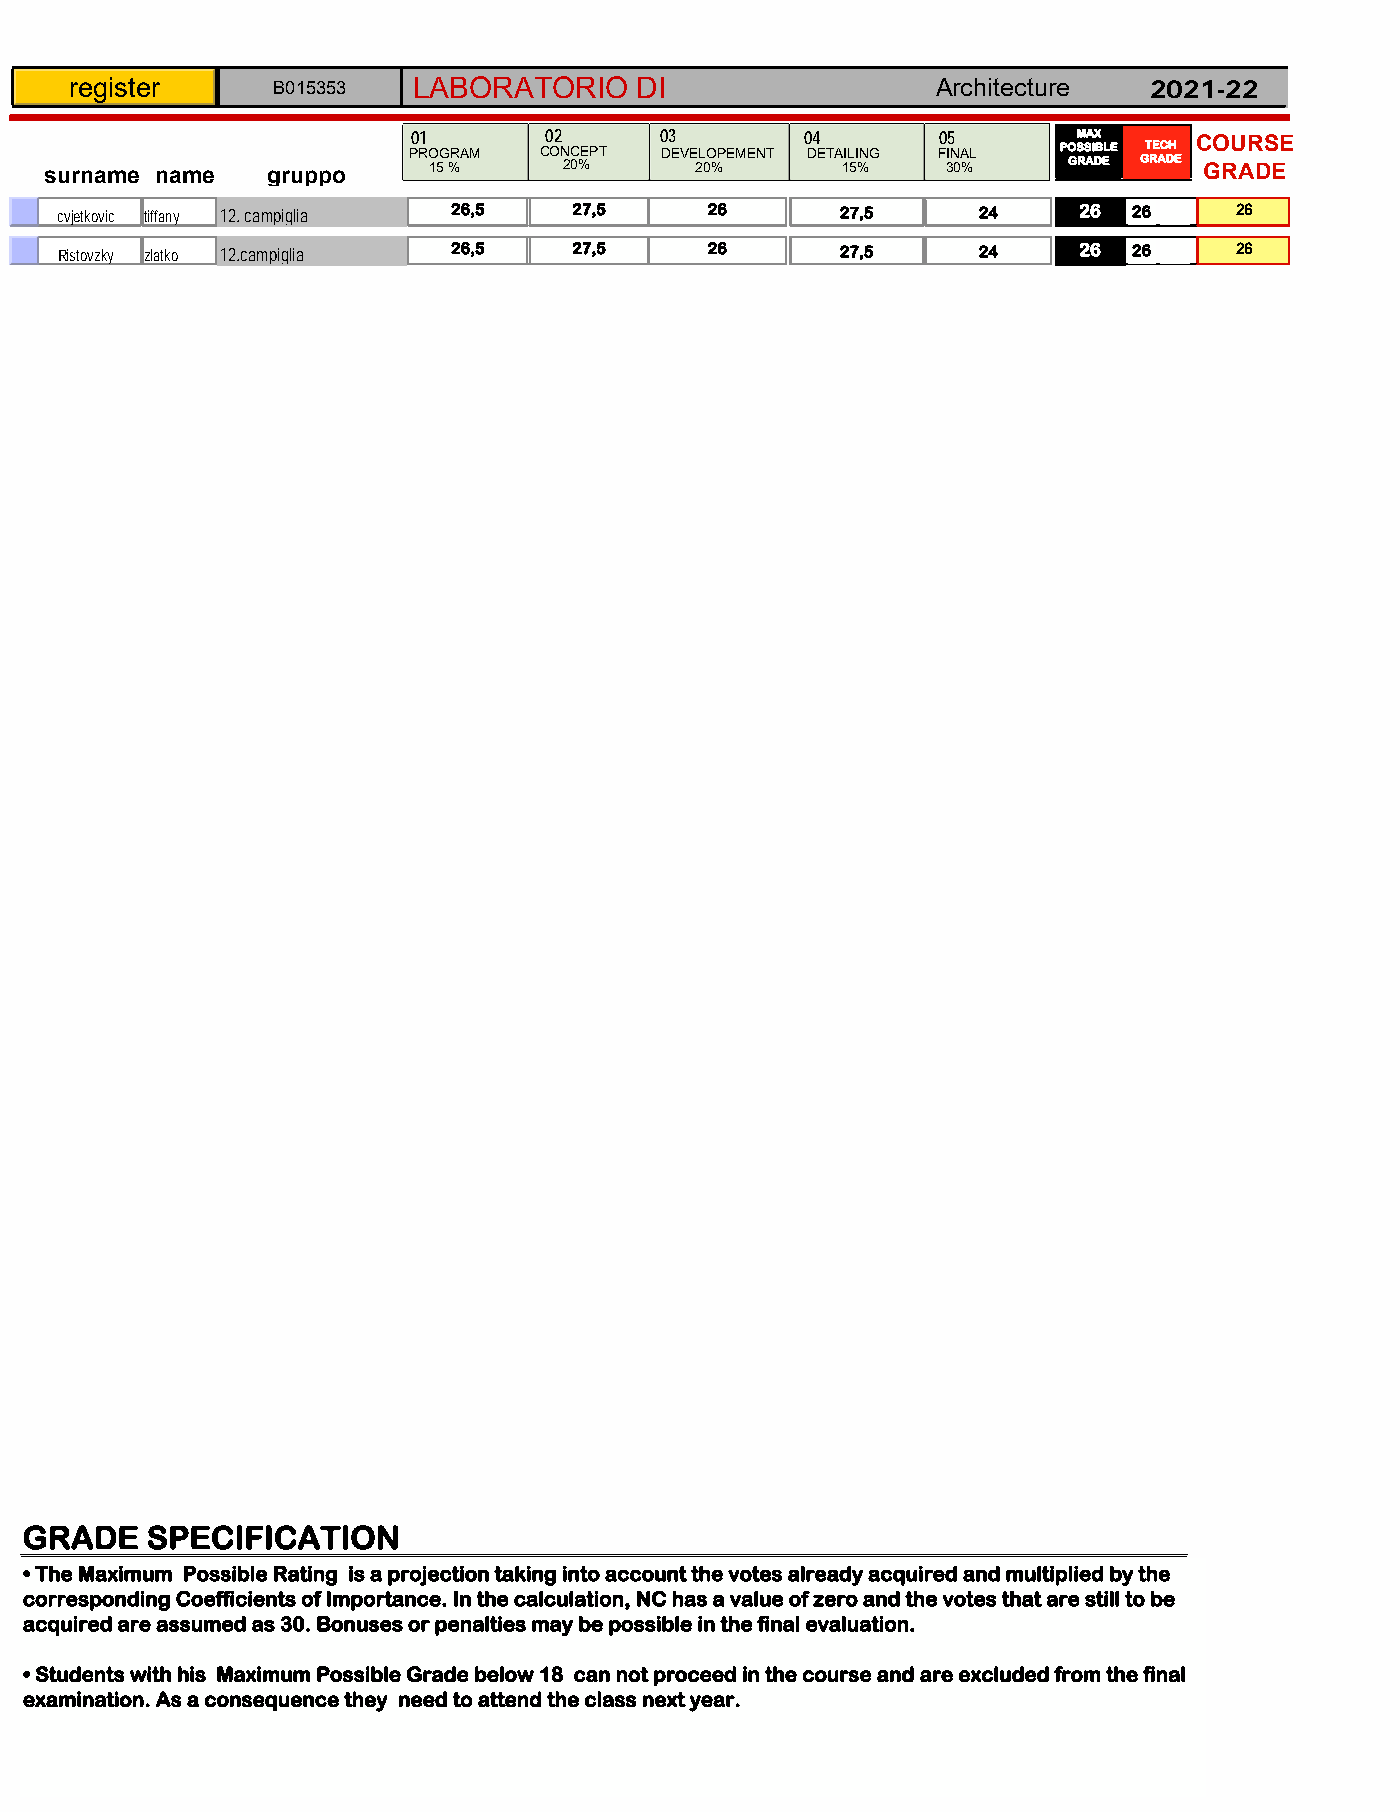 The height and width of the screenshot is (1812, 1400). I want to click on SPECIFICATION, so click(273, 1537).
